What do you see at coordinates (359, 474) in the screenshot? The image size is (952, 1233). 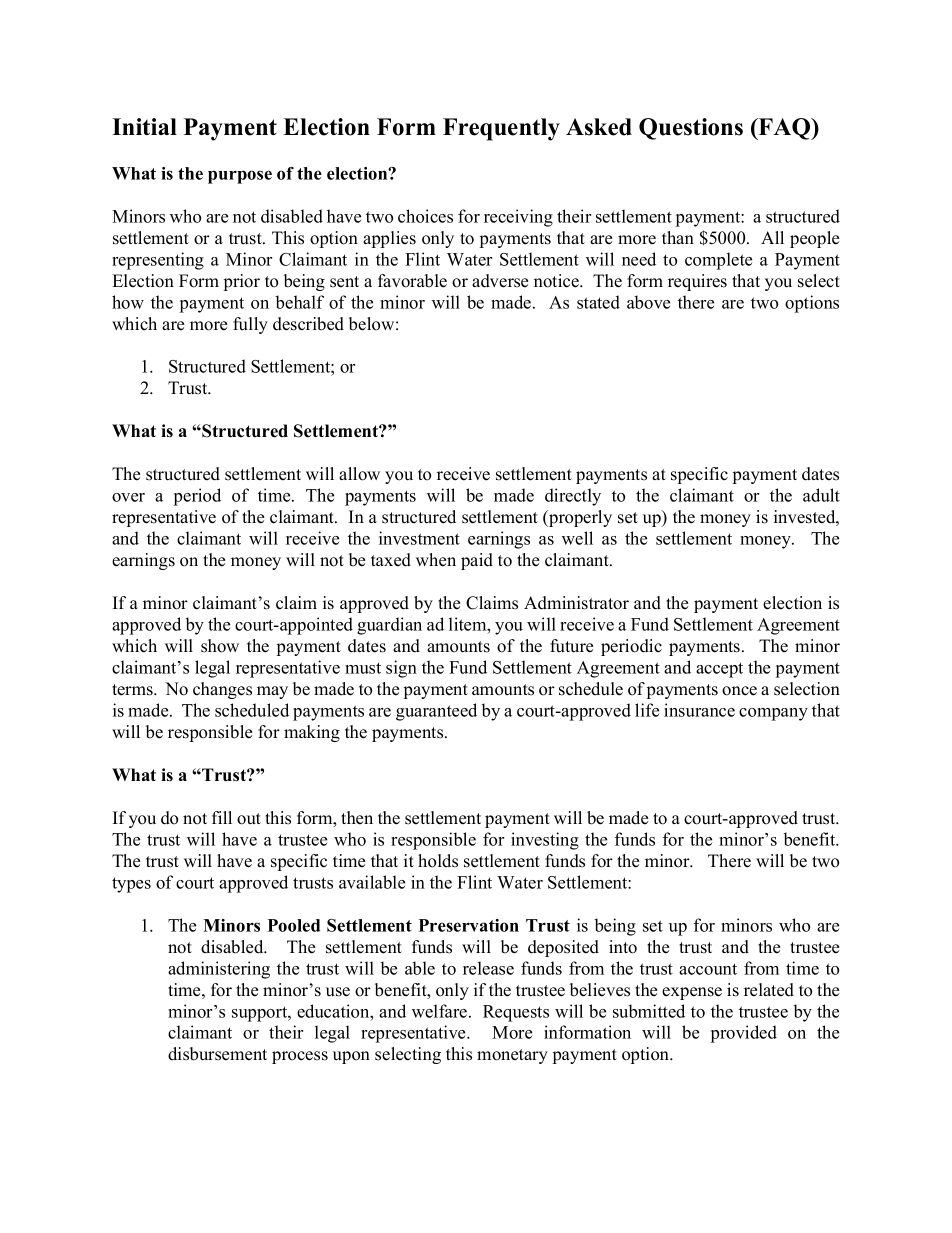 I see `allow` at bounding box center [359, 474].
